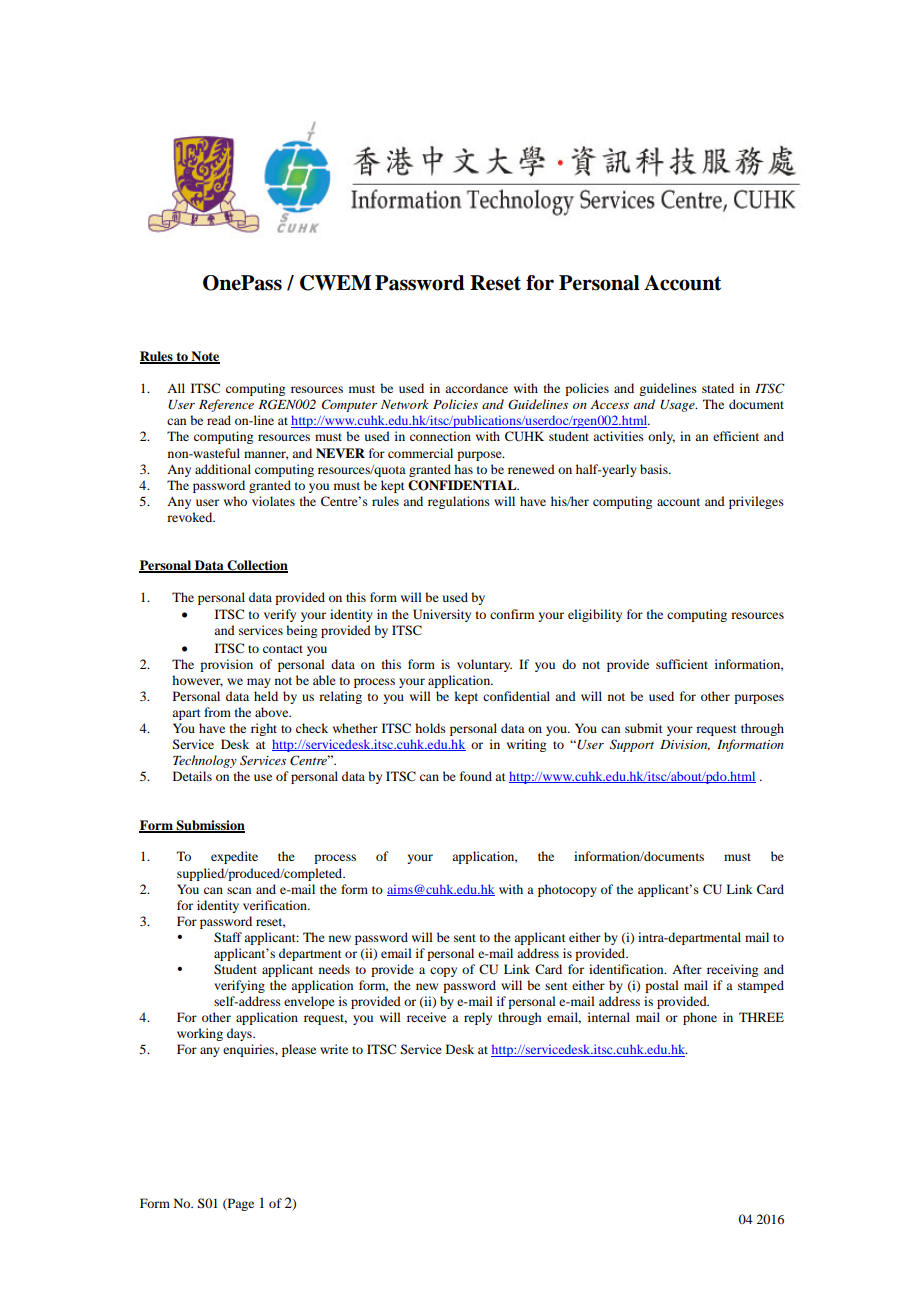 The height and width of the image is (1308, 924). Describe the element at coordinates (430, 728) in the image. I see `holds` at that location.
